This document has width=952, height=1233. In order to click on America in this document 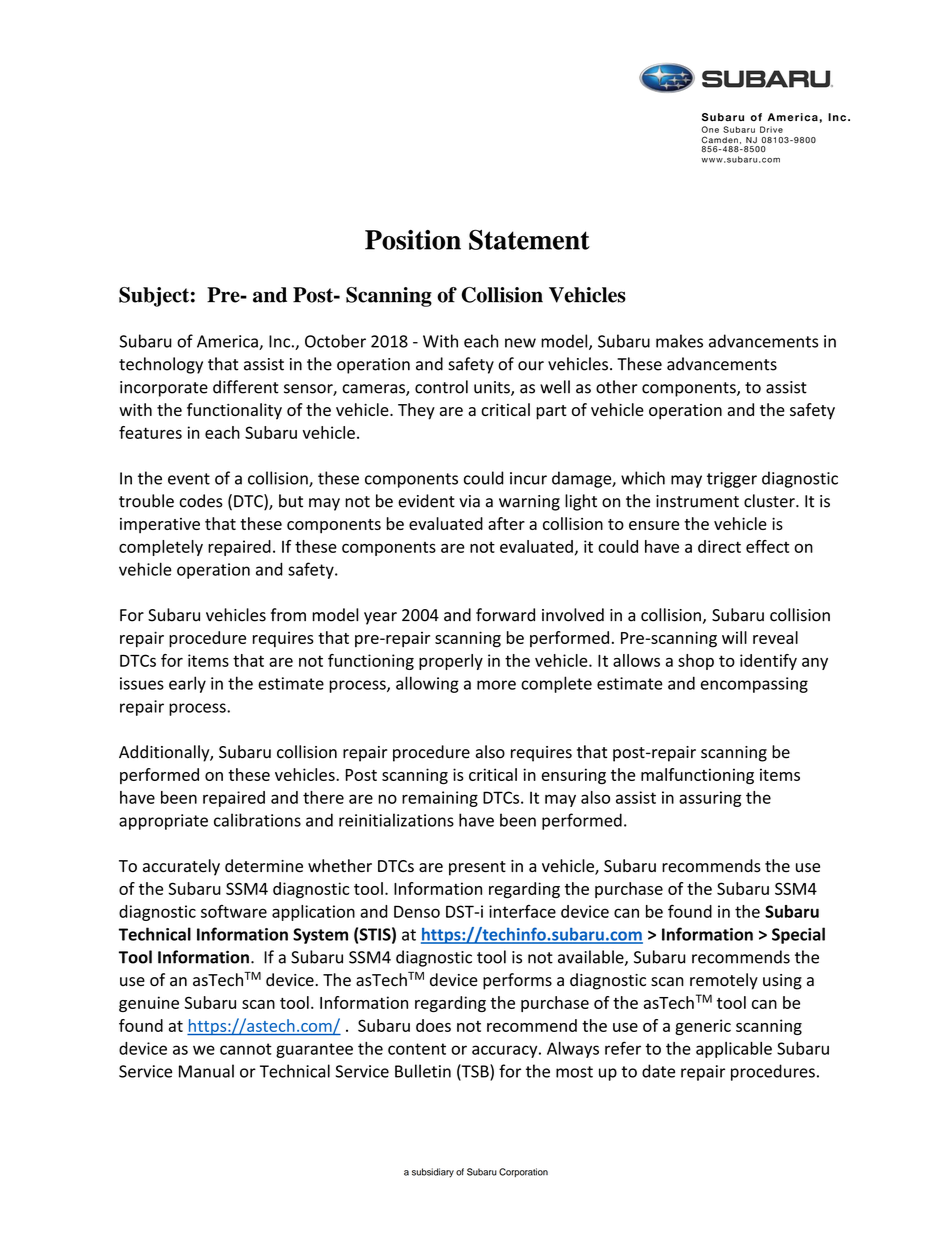, I will do `click(228, 342)`.
